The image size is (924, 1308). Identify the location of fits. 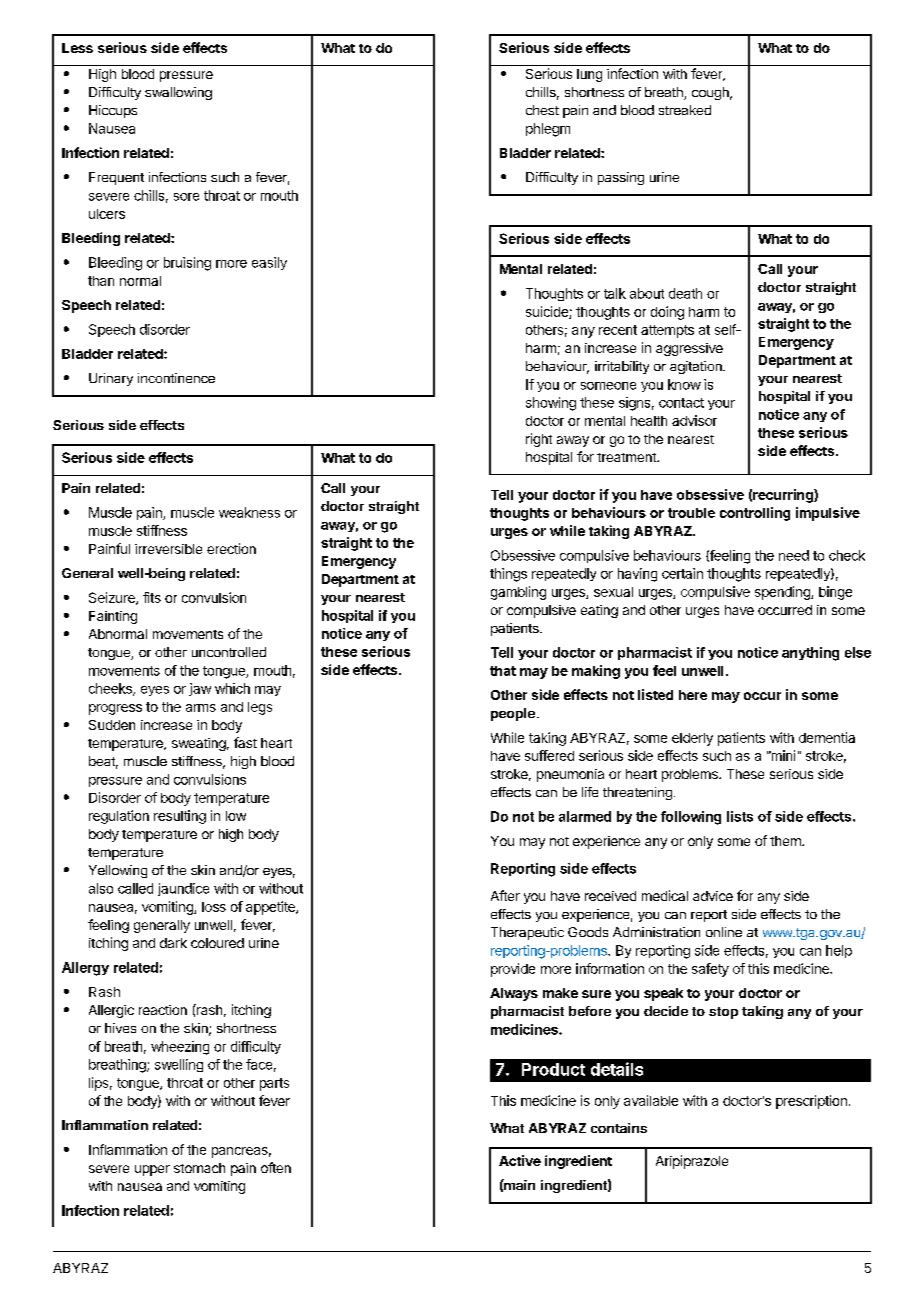
(152, 597).
